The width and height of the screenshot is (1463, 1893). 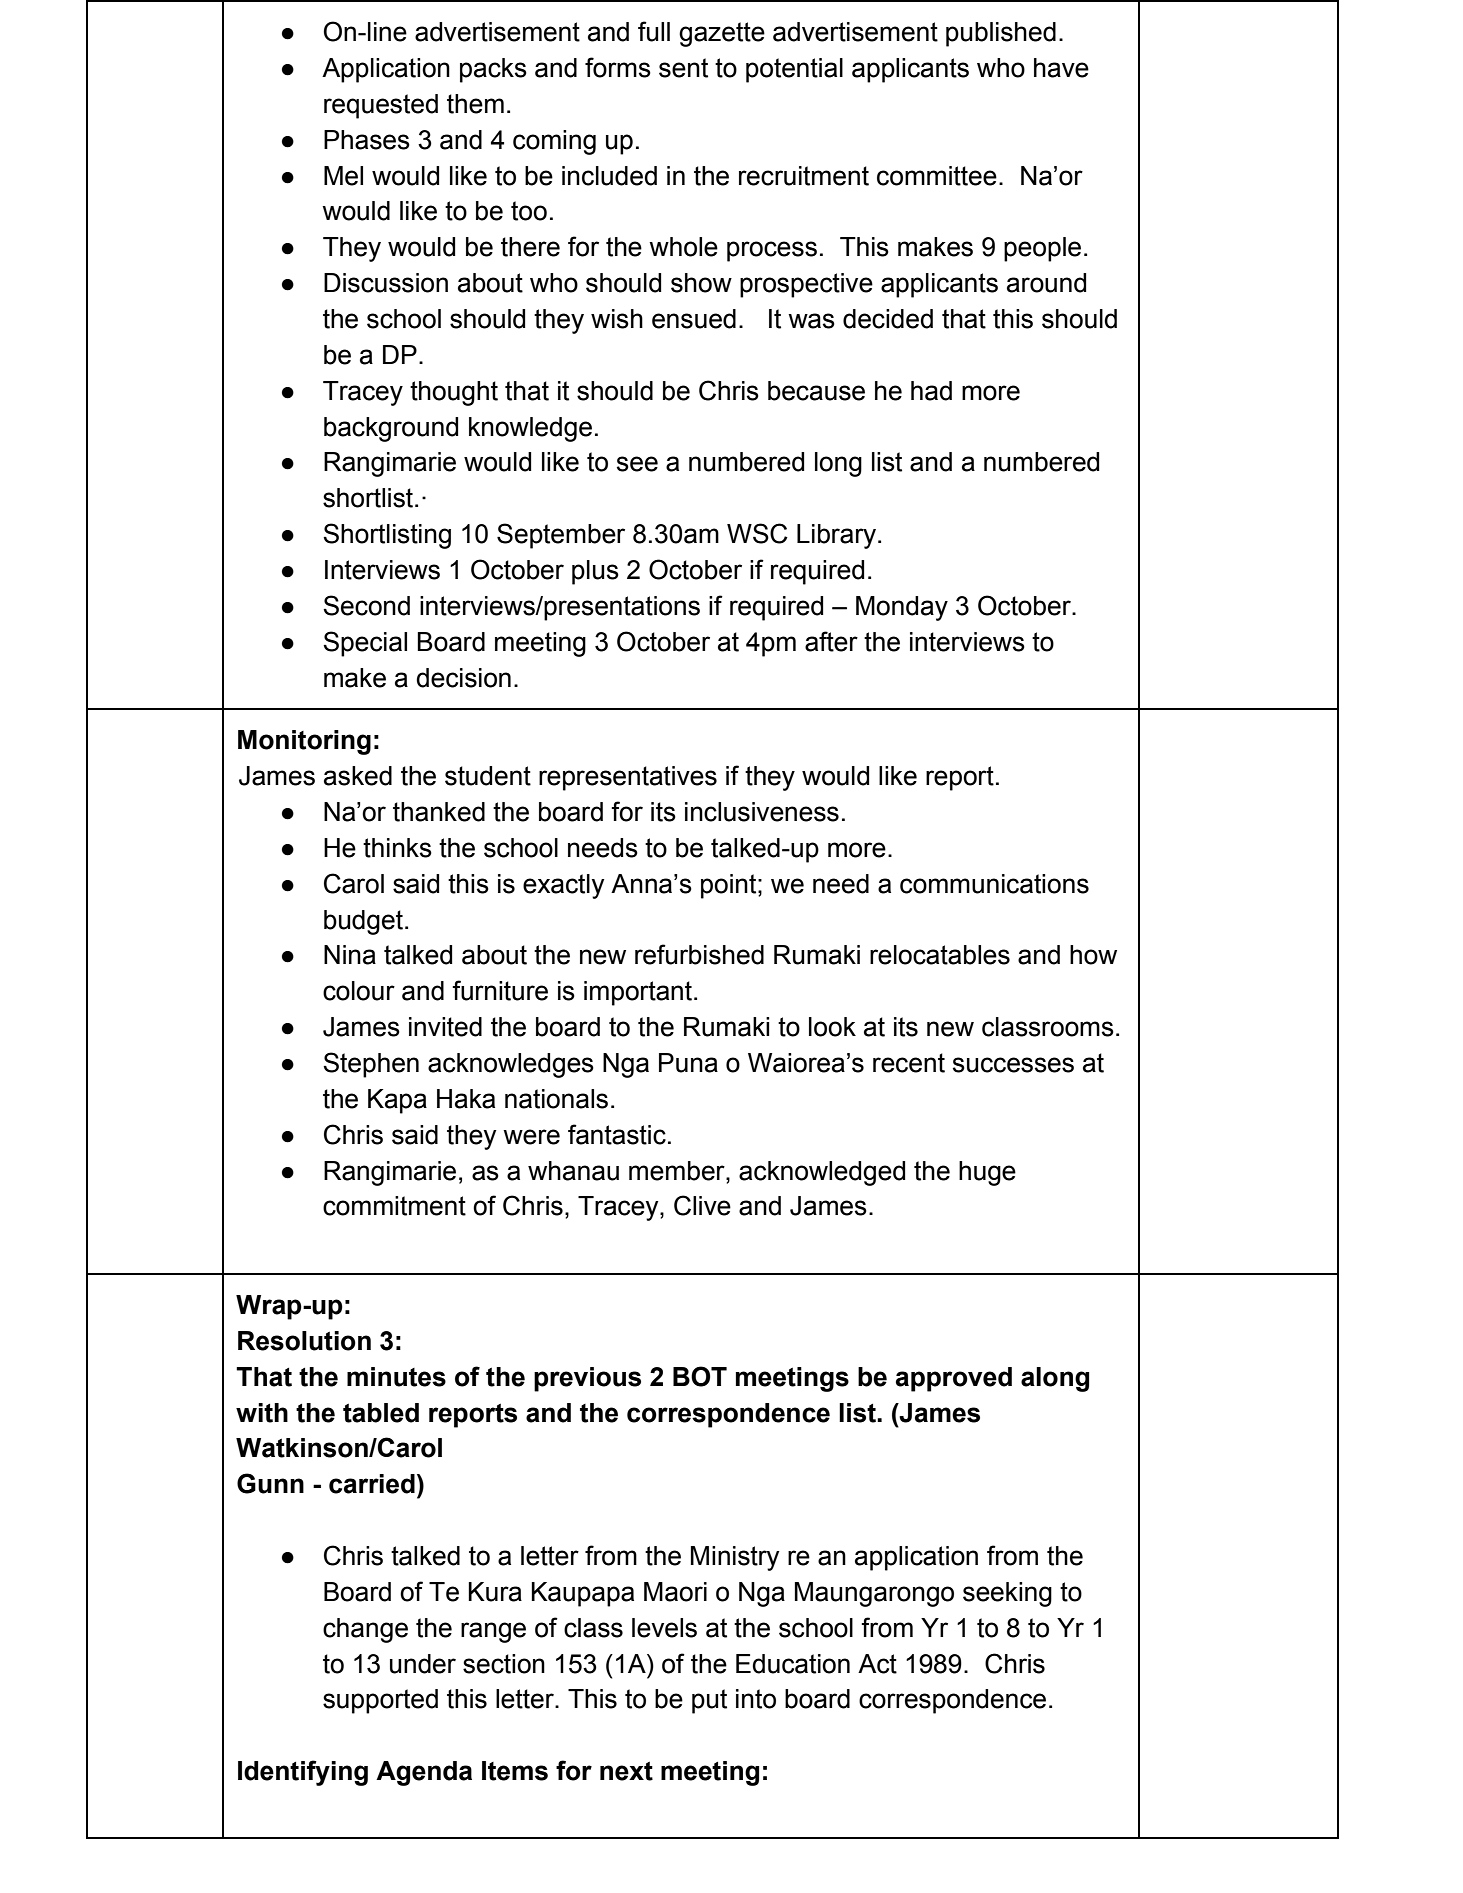 What do you see at coordinates (987, 1173) in the screenshot?
I see `huge` at bounding box center [987, 1173].
